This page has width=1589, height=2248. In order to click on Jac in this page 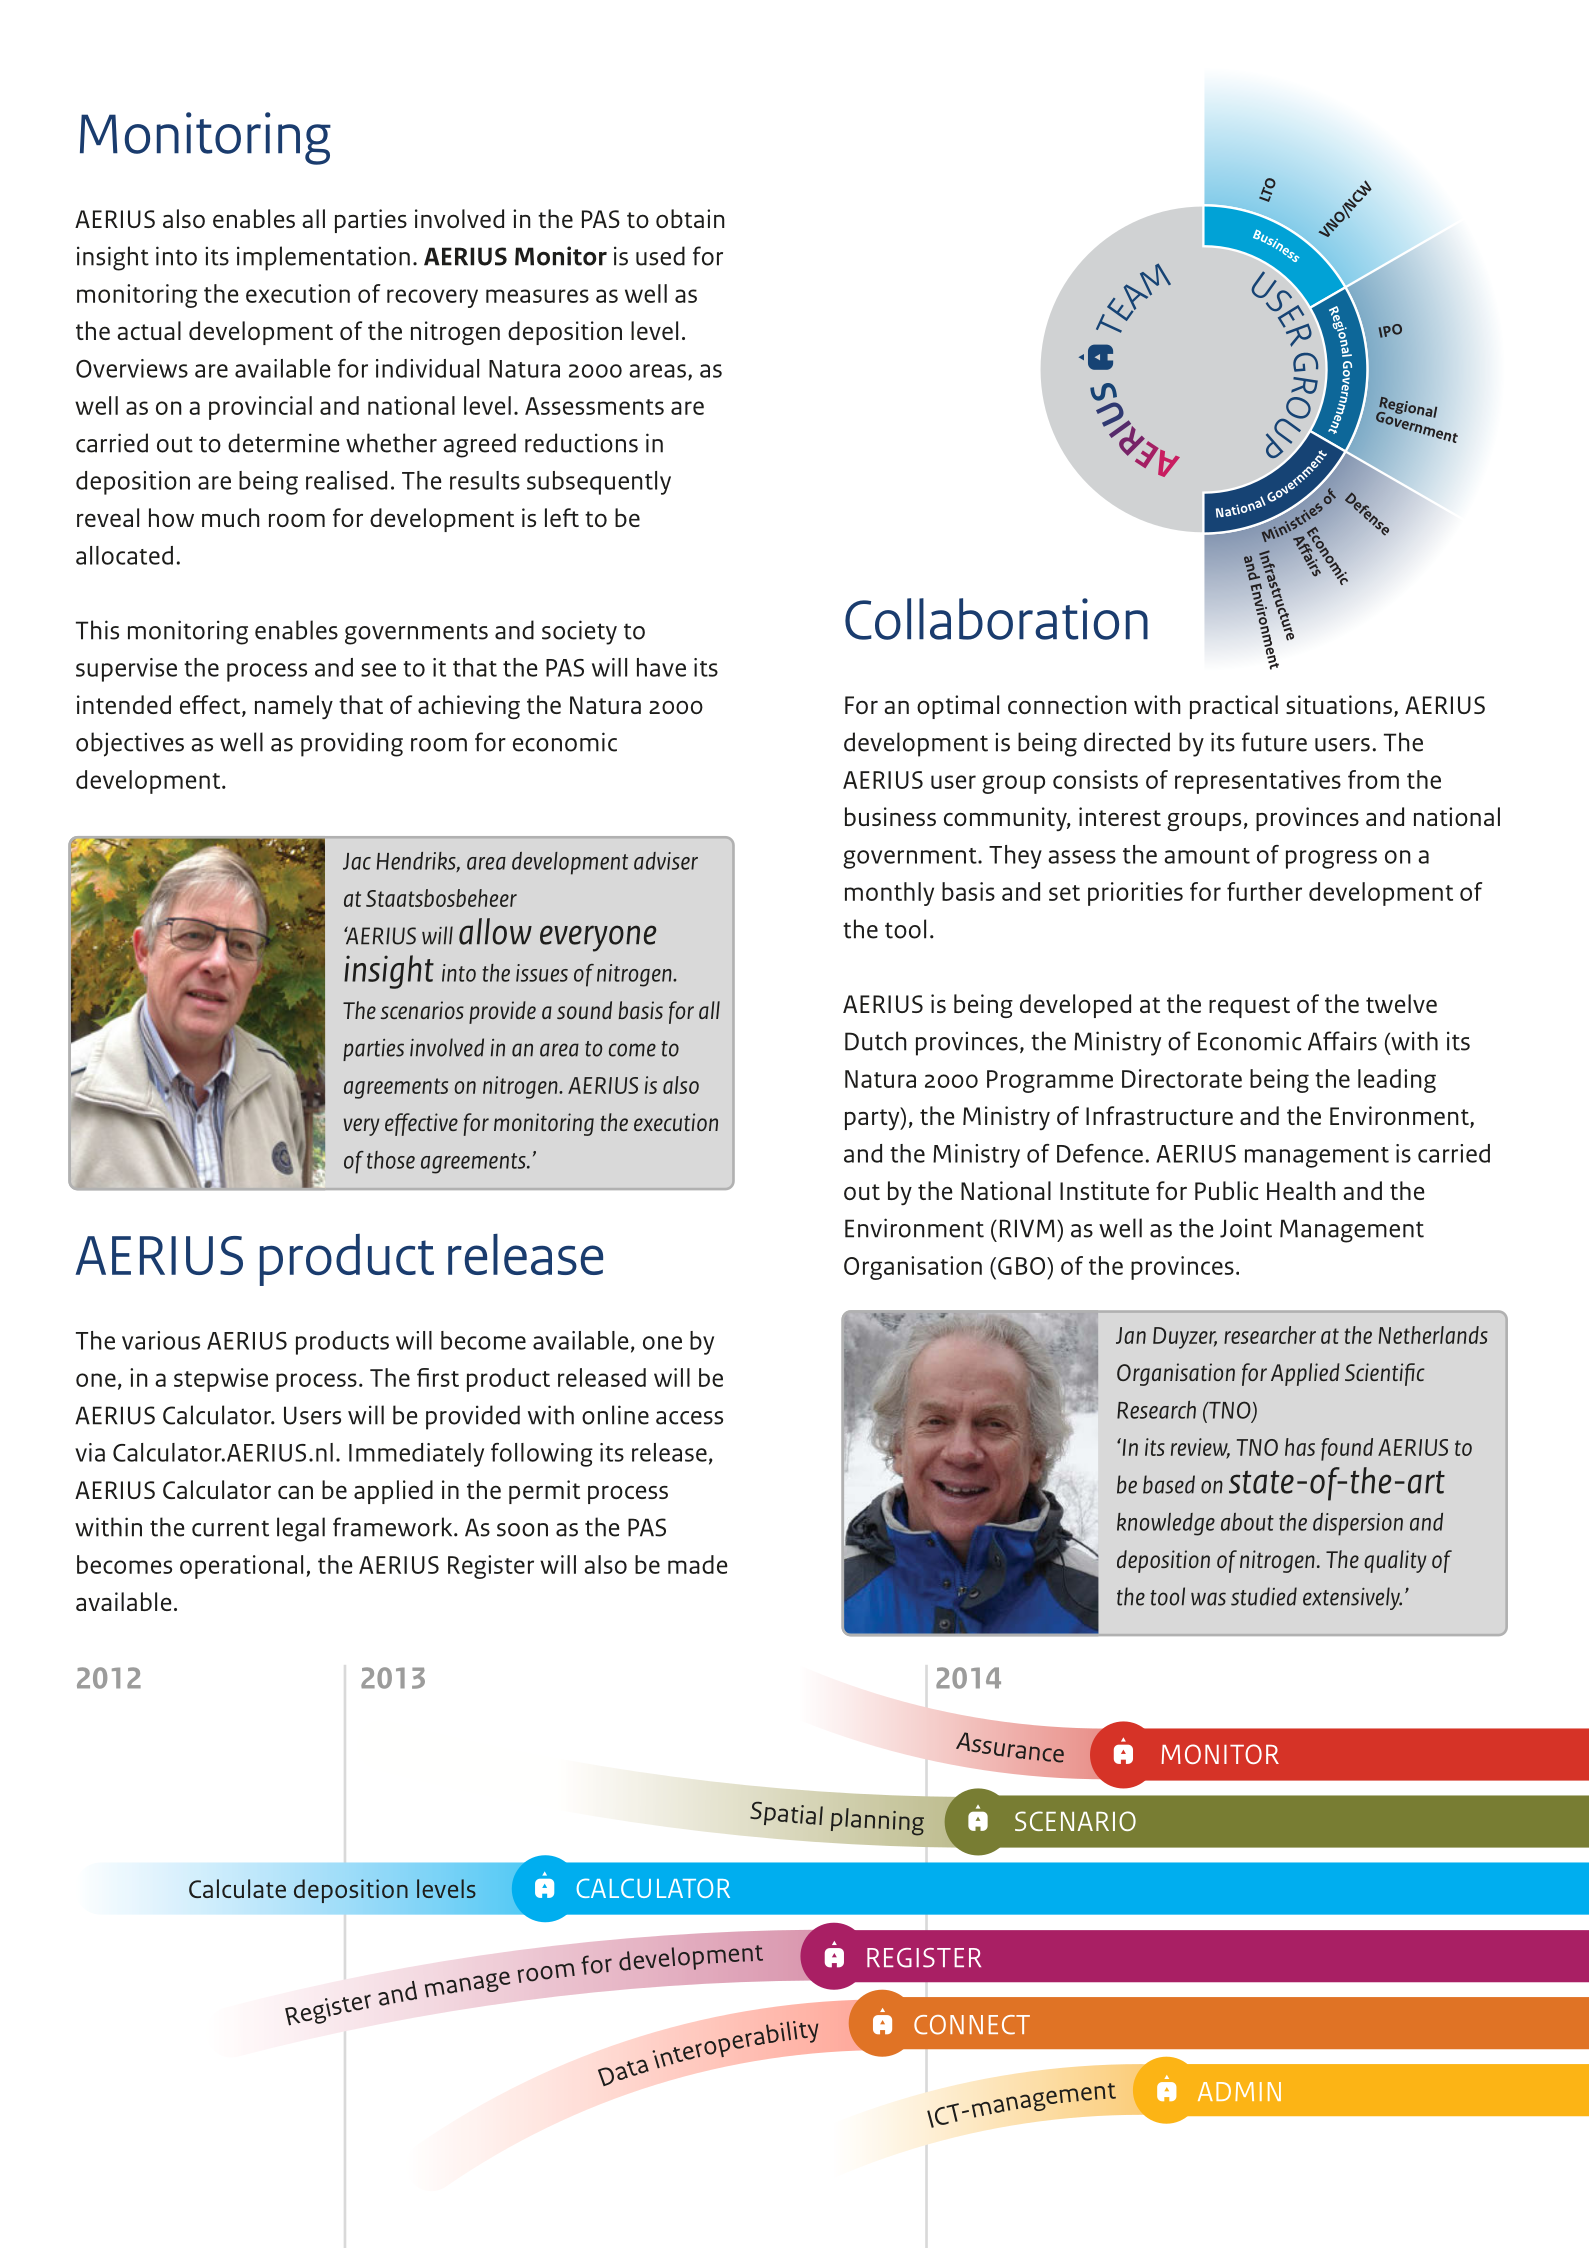, I will do `click(357, 861)`.
